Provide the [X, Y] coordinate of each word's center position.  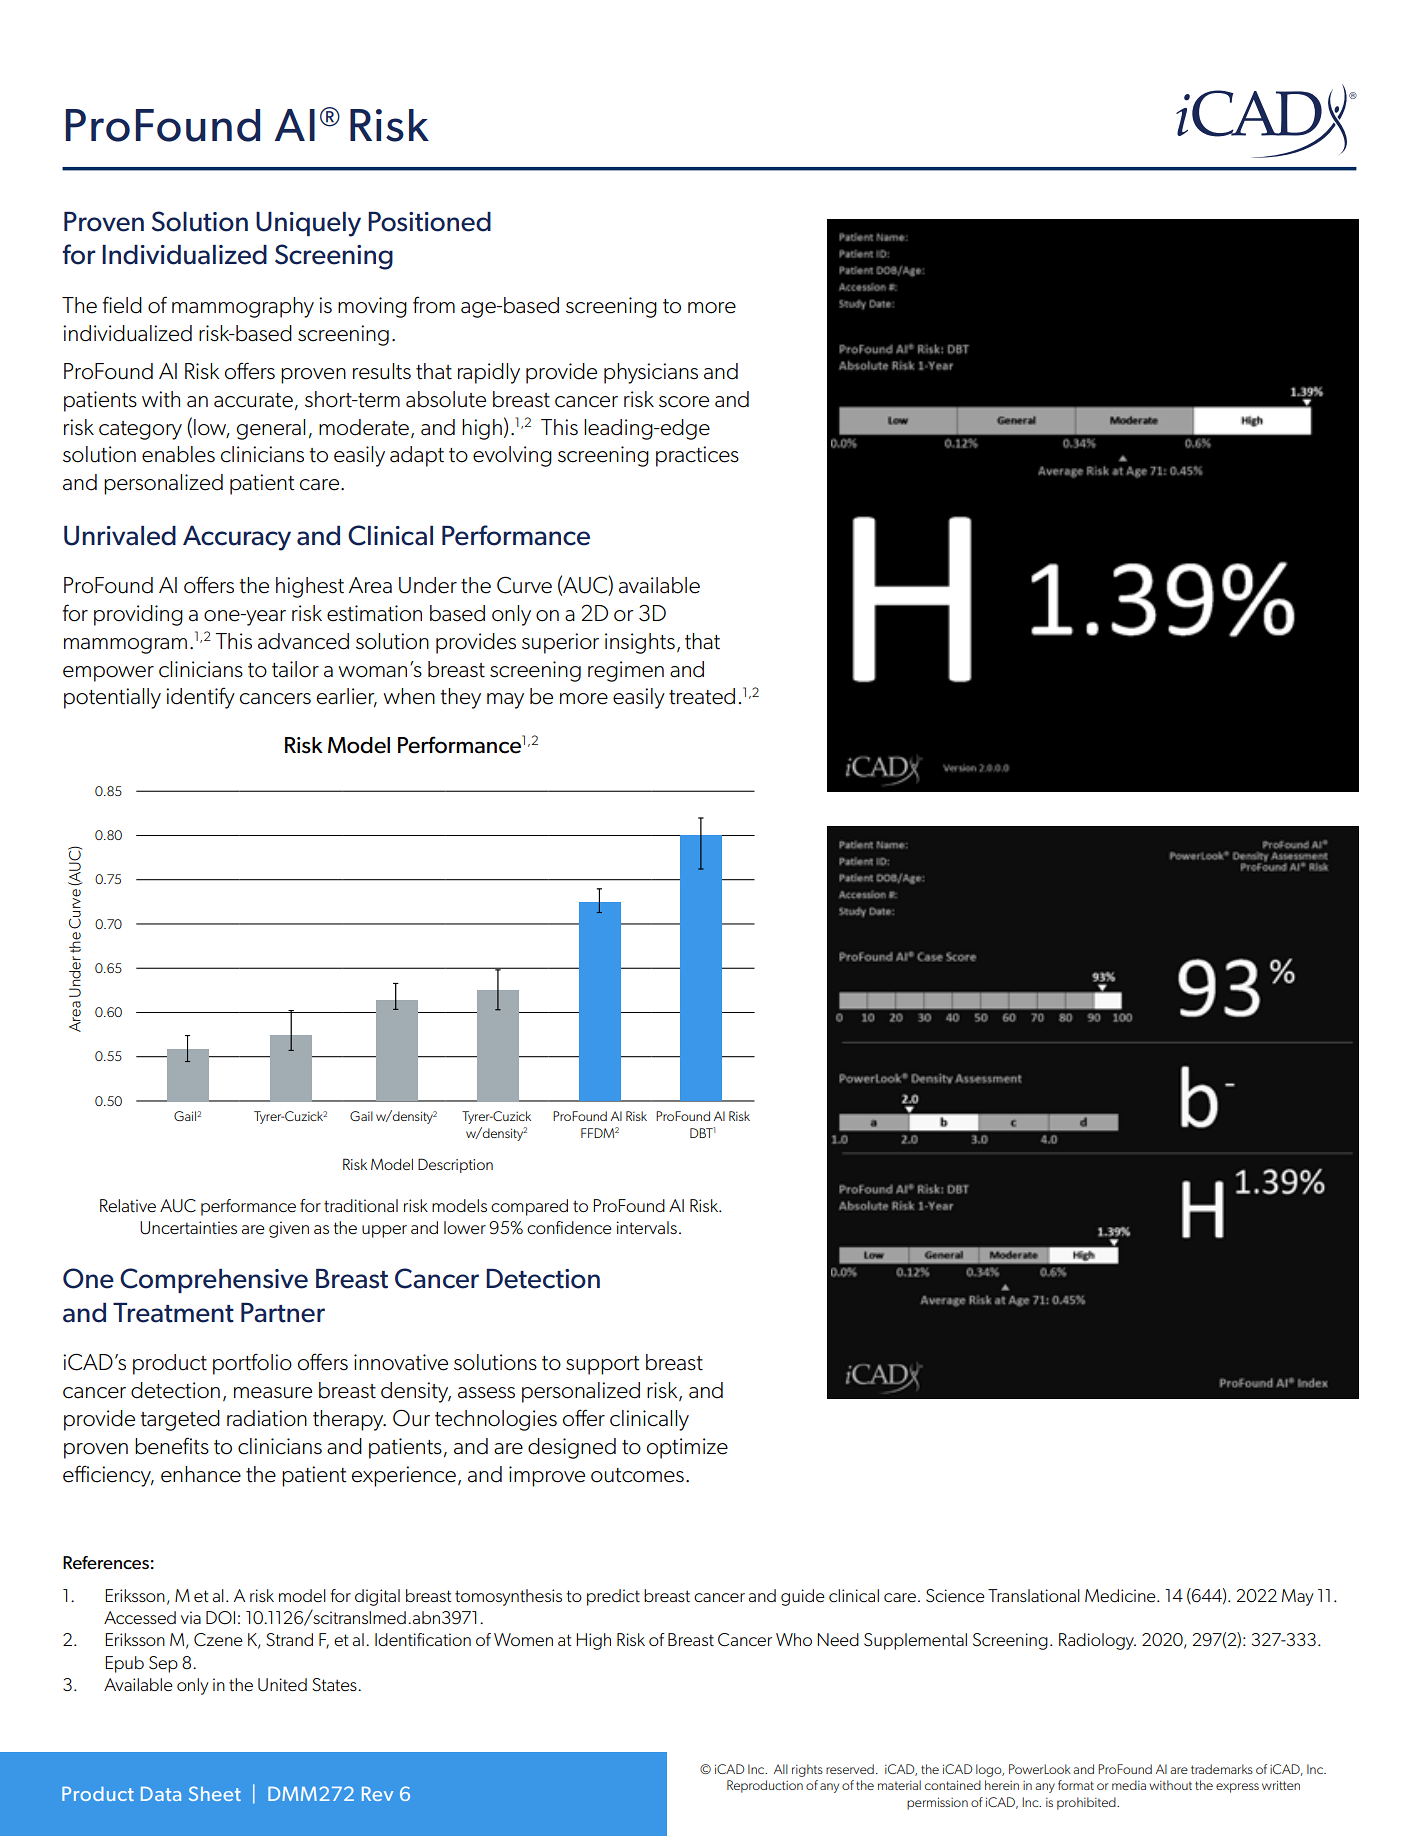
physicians [651, 373]
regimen [626, 671]
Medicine [1121, 1595]
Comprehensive [214, 1280]
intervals [646, 1227]
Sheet [215, 1793]
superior [560, 643]
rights [807, 1770]
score [684, 402]
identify [200, 698]
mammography [243, 307]
